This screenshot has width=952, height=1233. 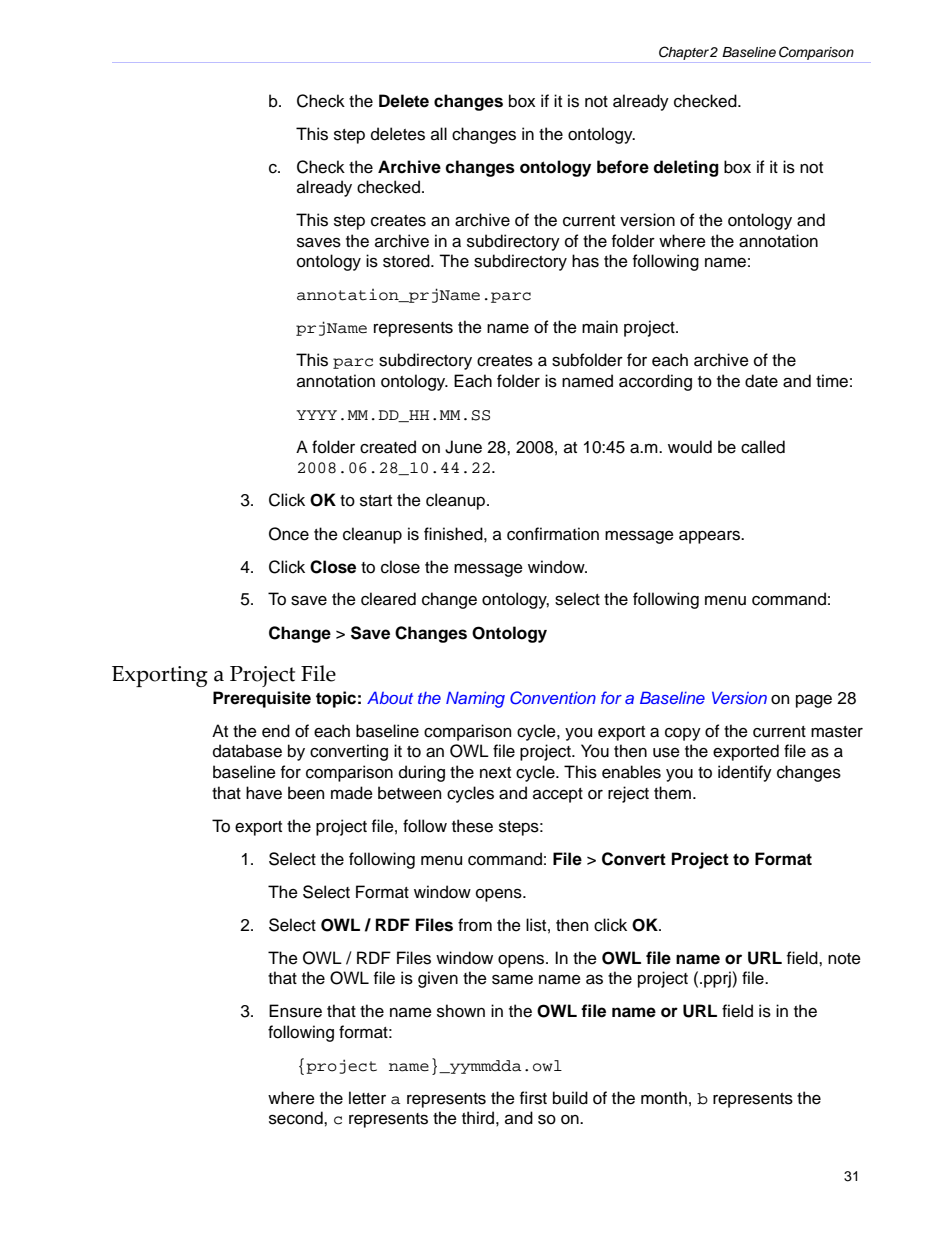 What do you see at coordinates (407, 261) in the screenshot?
I see `stored` at bounding box center [407, 261].
